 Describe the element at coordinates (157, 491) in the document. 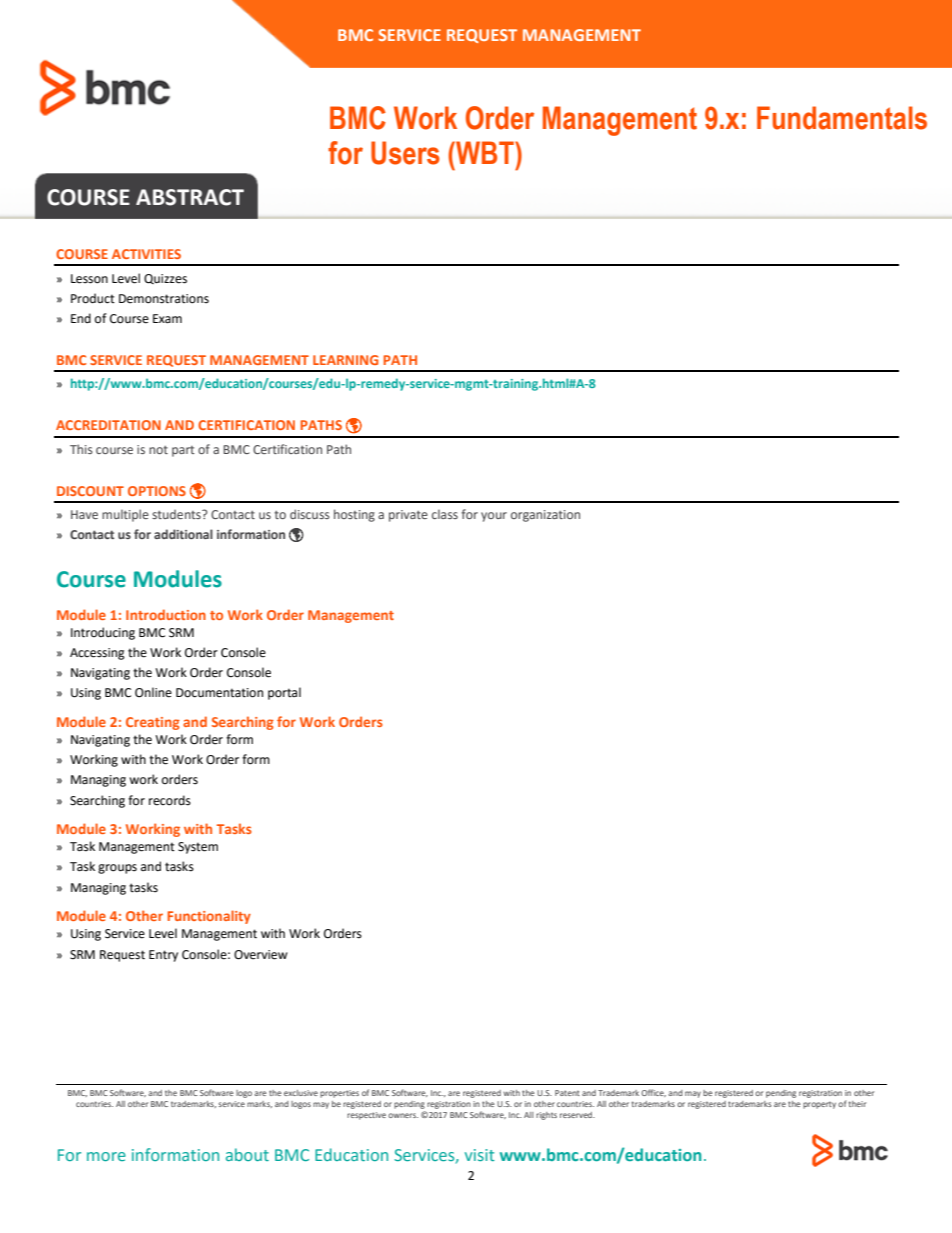

I see `OPTIONS` at that location.
